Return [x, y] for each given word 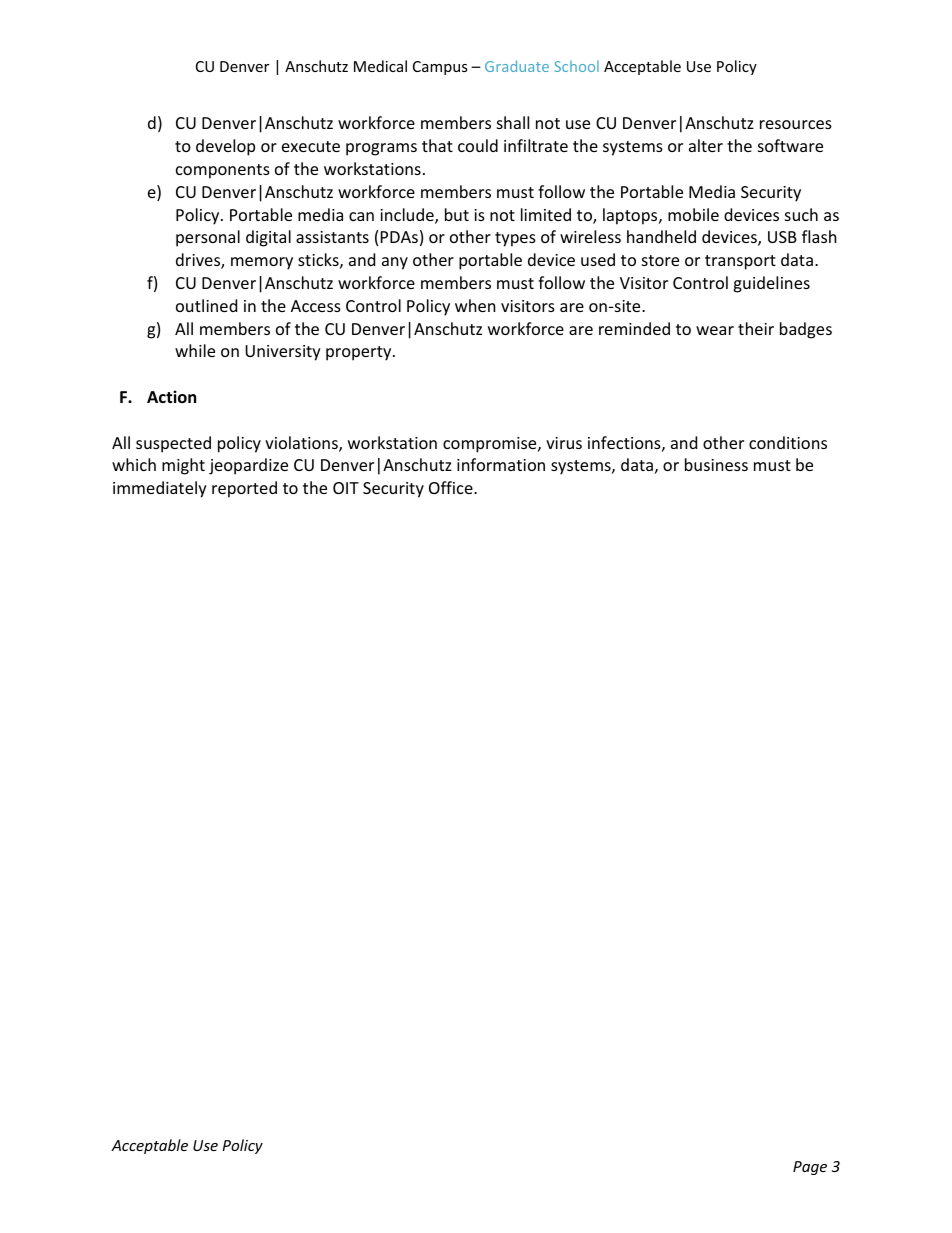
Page [810, 1168]
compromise [491, 445]
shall [513, 122]
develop [225, 147]
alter [706, 145]
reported [244, 489]
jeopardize [248, 466]
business [716, 464]
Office [452, 487]
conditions [788, 442]
